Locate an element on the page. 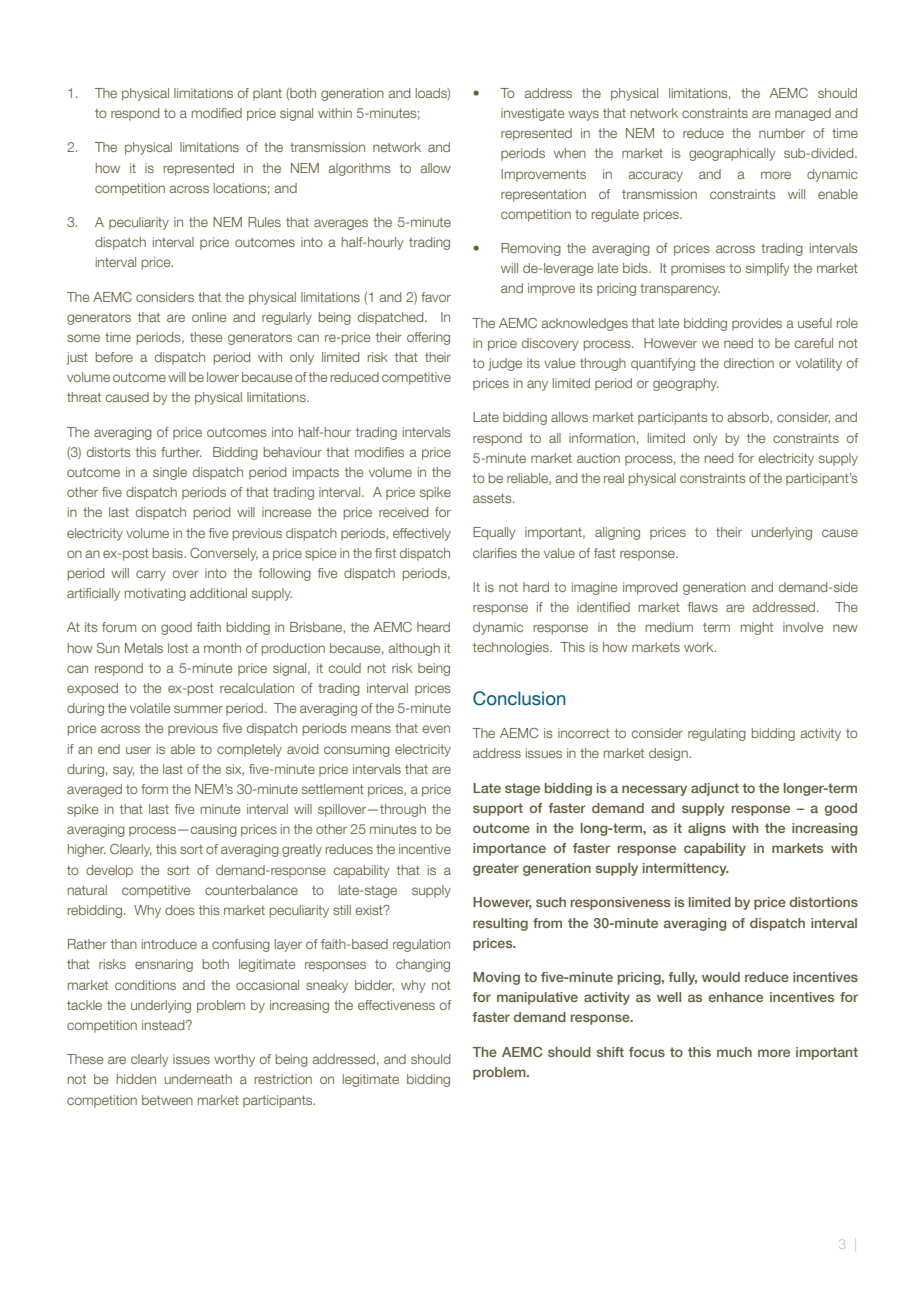  modified is located at coordinates (217, 113).
